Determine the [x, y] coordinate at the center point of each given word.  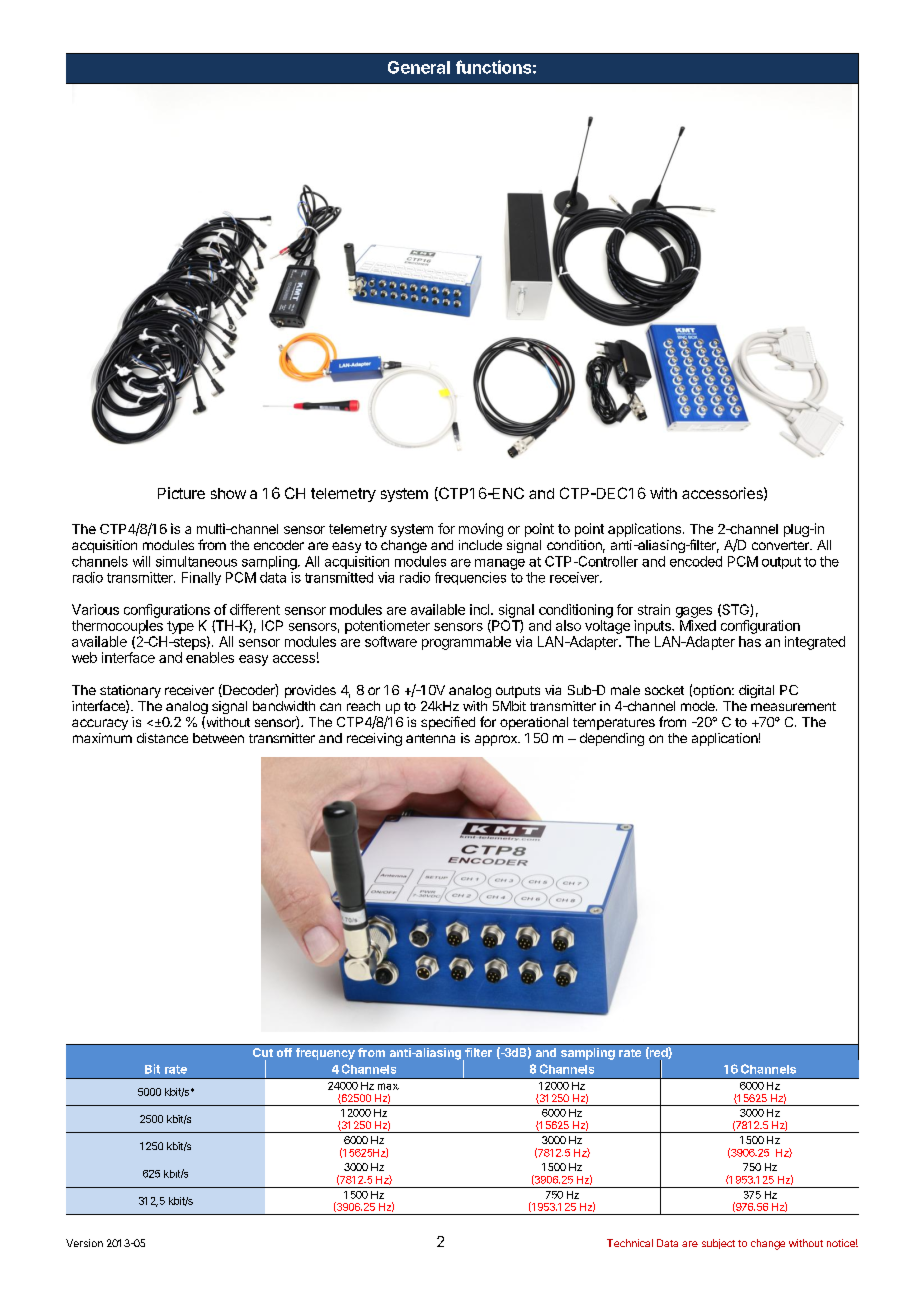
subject [718, 1244]
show [228, 493]
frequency [325, 1054]
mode [699, 706]
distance [162, 738]
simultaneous [196, 561]
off [284, 1052]
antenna [430, 738]
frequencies [470, 578]
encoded [696, 561]
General [419, 67]
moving [481, 530]
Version [84, 1243]
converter [781, 545]
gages [694, 612]
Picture [181, 493]
